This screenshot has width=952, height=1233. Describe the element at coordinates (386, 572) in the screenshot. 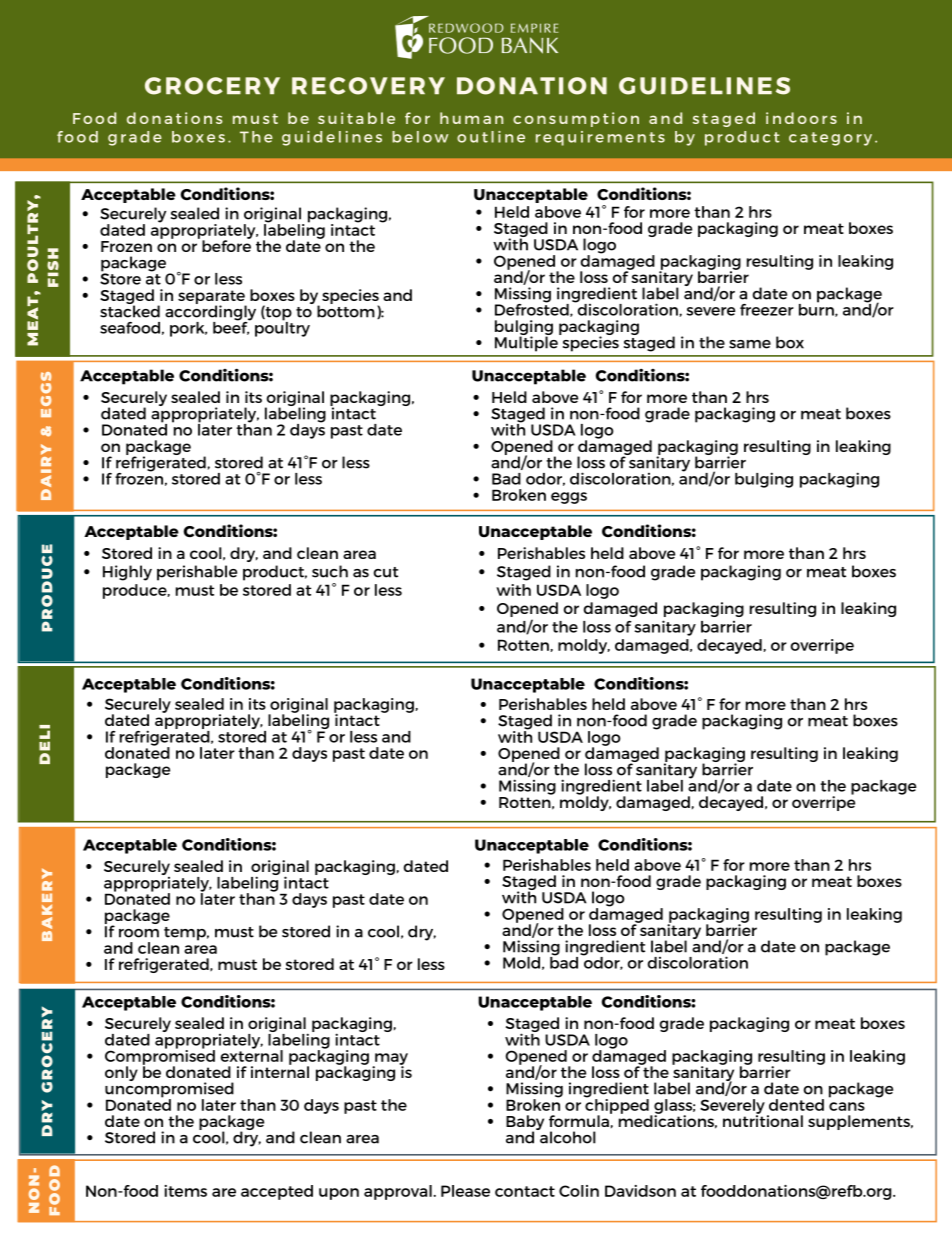

I see `cut` at that location.
